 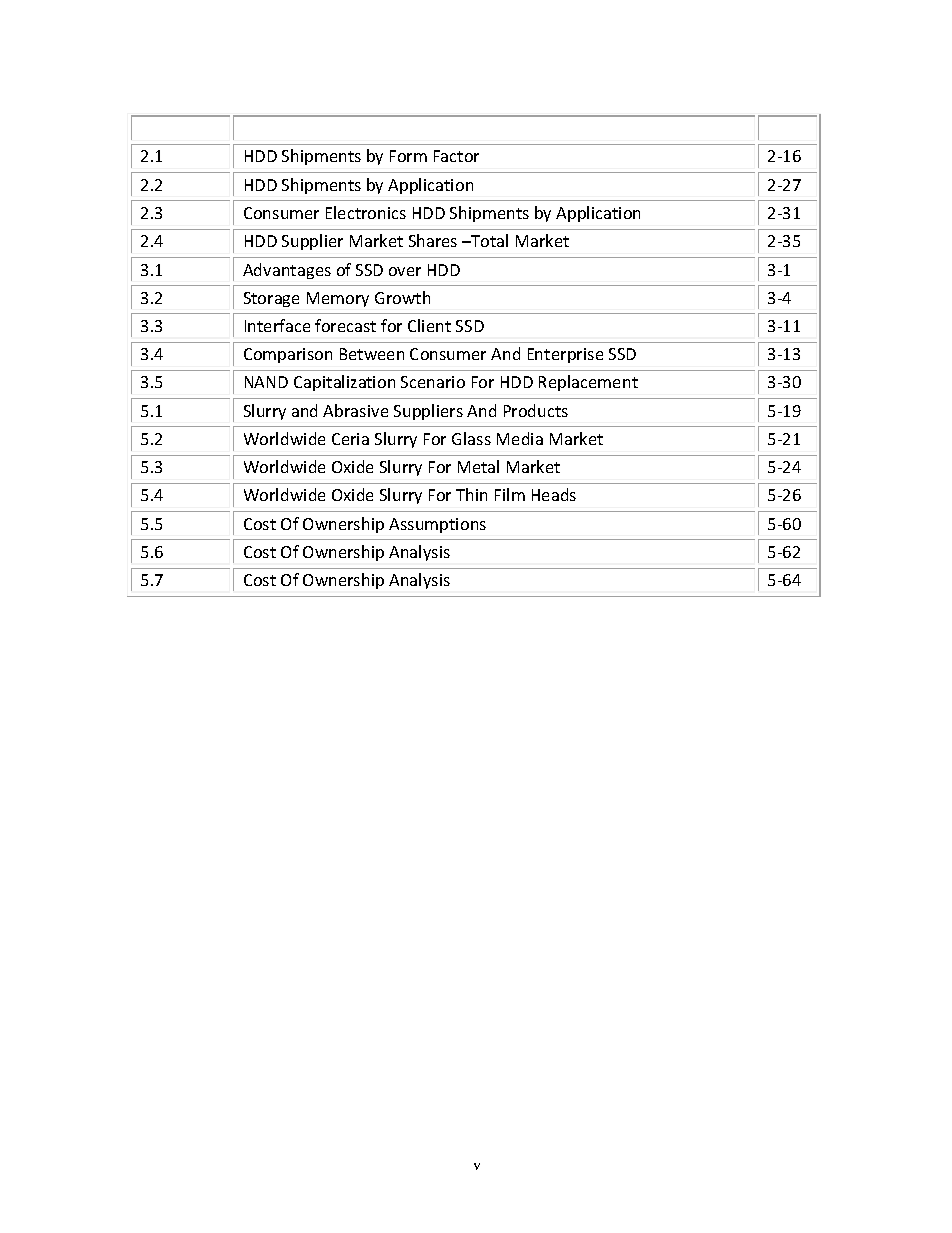 I want to click on Electronics, so click(x=366, y=212).
